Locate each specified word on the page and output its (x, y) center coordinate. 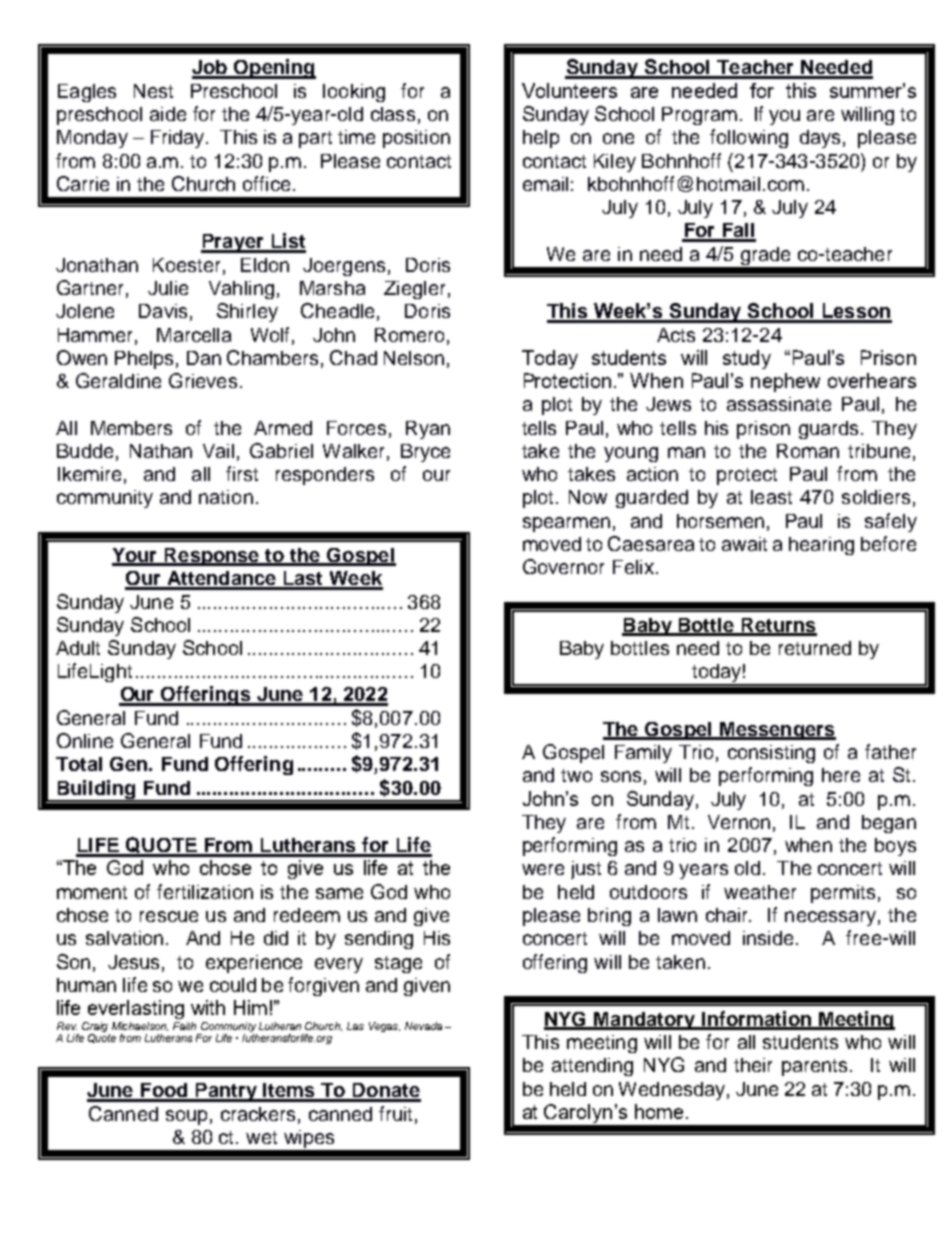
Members (131, 428)
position (416, 139)
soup (186, 1117)
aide (168, 114)
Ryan (428, 430)
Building (96, 790)
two (576, 775)
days (820, 139)
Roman (808, 451)
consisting (771, 754)
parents (816, 1067)
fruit (395, 1113)
